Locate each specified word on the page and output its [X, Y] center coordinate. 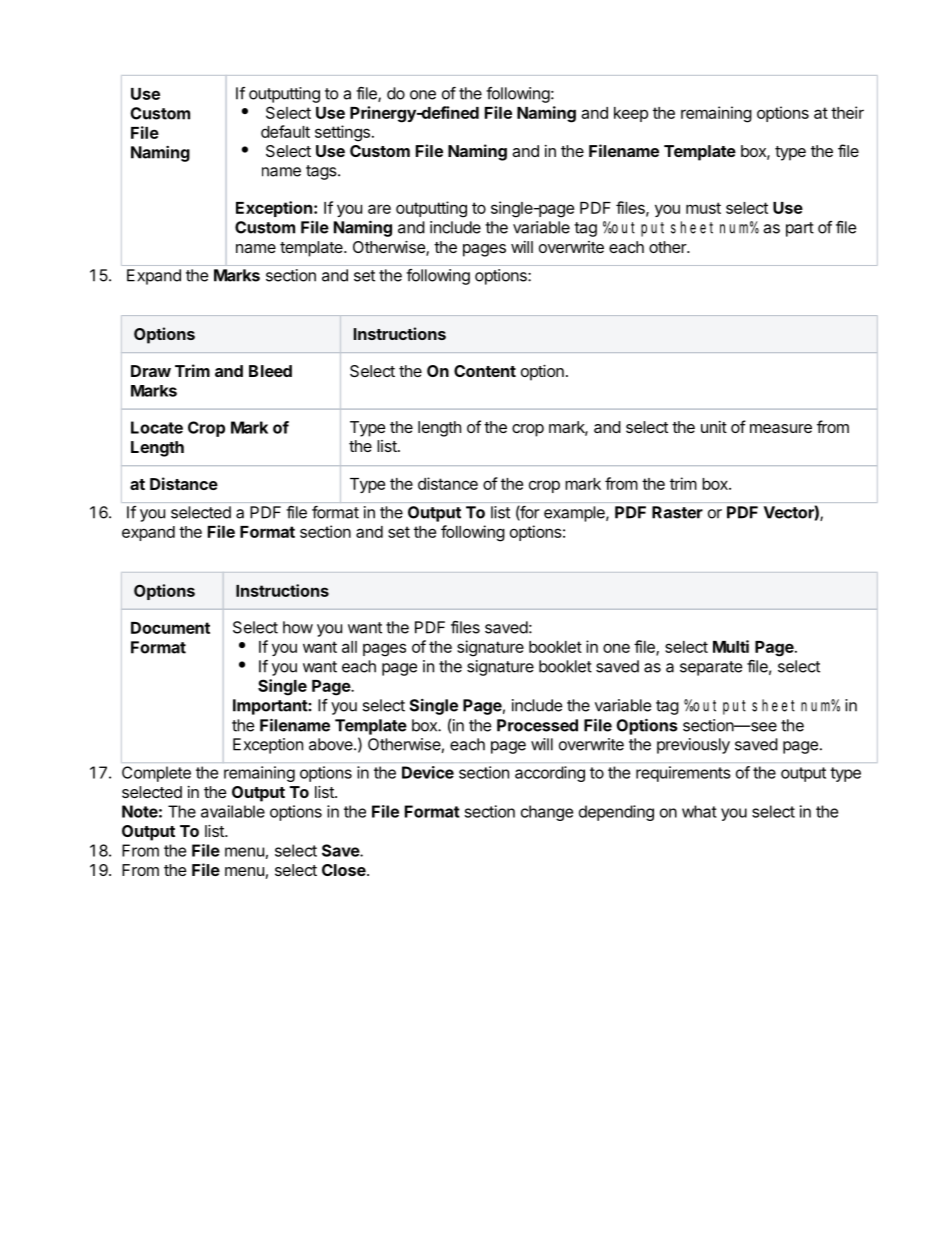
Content [485, 371]
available [233, 811]
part [800, 229]
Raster [677, 512]
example [575, 514]
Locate [157, 427]
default [285, 131]
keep [631, 114]
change [547, 813]
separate [711, 668]
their [847, 112]
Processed [537, 725]
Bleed [270, 371]
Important [271, 707]
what [699, 811]
